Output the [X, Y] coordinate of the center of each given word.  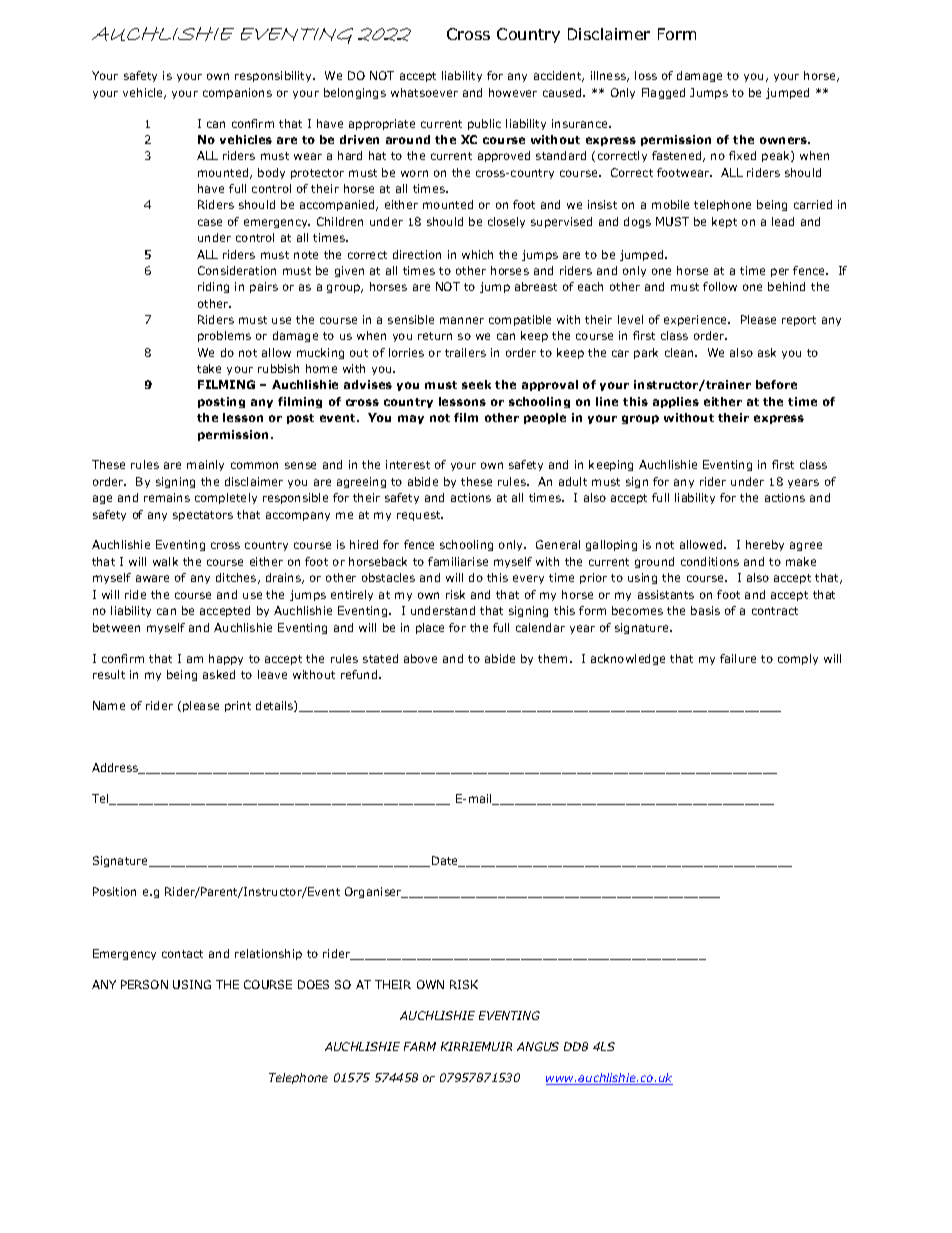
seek [476, 384]
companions [237, 93]
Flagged [663, 93]
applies [676, 402]
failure [738, 658]
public [484, 124]
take [209, 368]
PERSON [144, 984]
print [238, 706]
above [420, 658]
